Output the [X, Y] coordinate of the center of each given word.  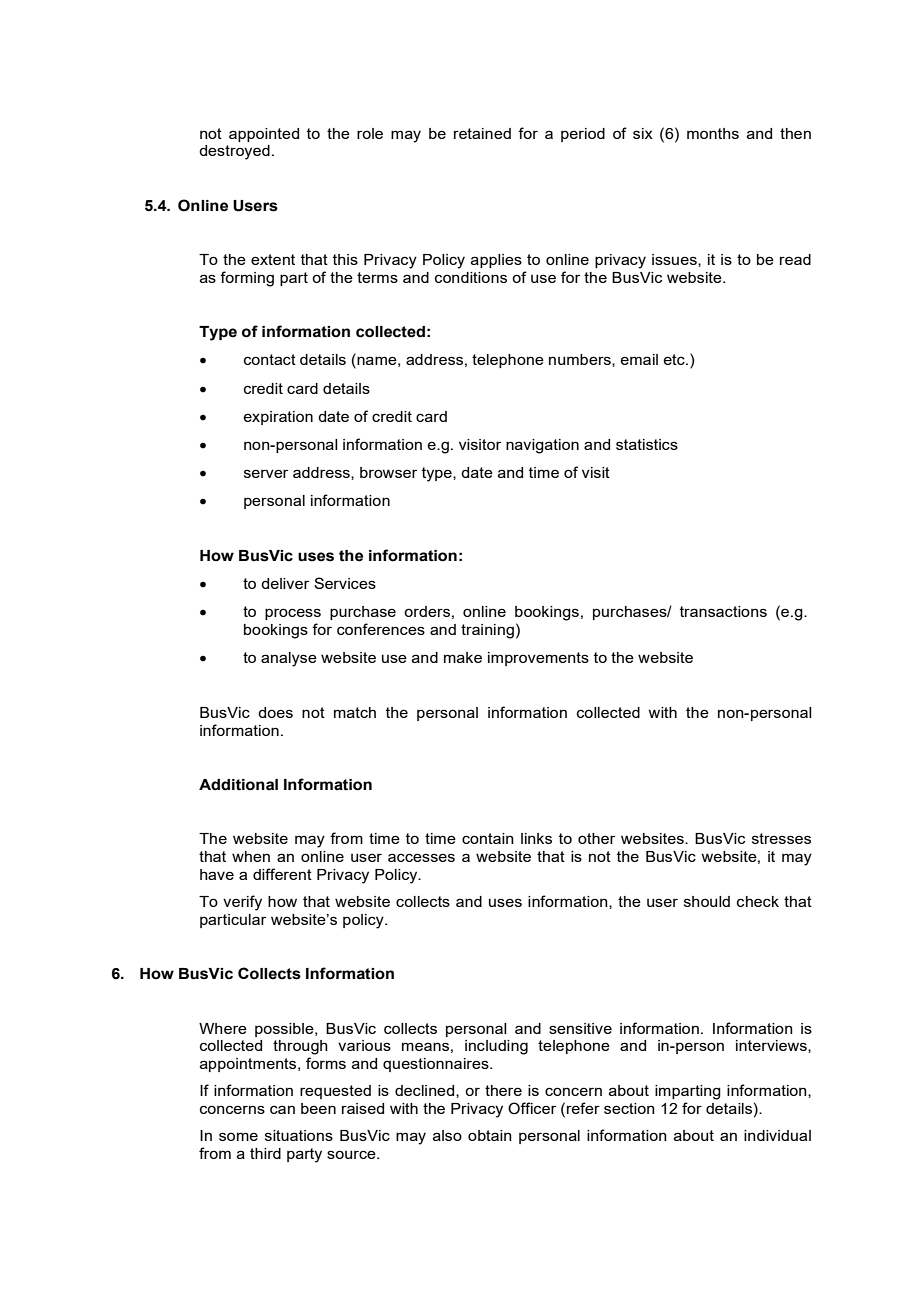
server [266, 473]
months [713, 133]
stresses [781, 838]
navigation [542, 446]
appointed [264, 135]
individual [777, 1135]
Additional [238, 785]
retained [482, 133]
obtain [490, 1135]
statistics [647, 444]
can [282, 1109]
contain [488, 838]
